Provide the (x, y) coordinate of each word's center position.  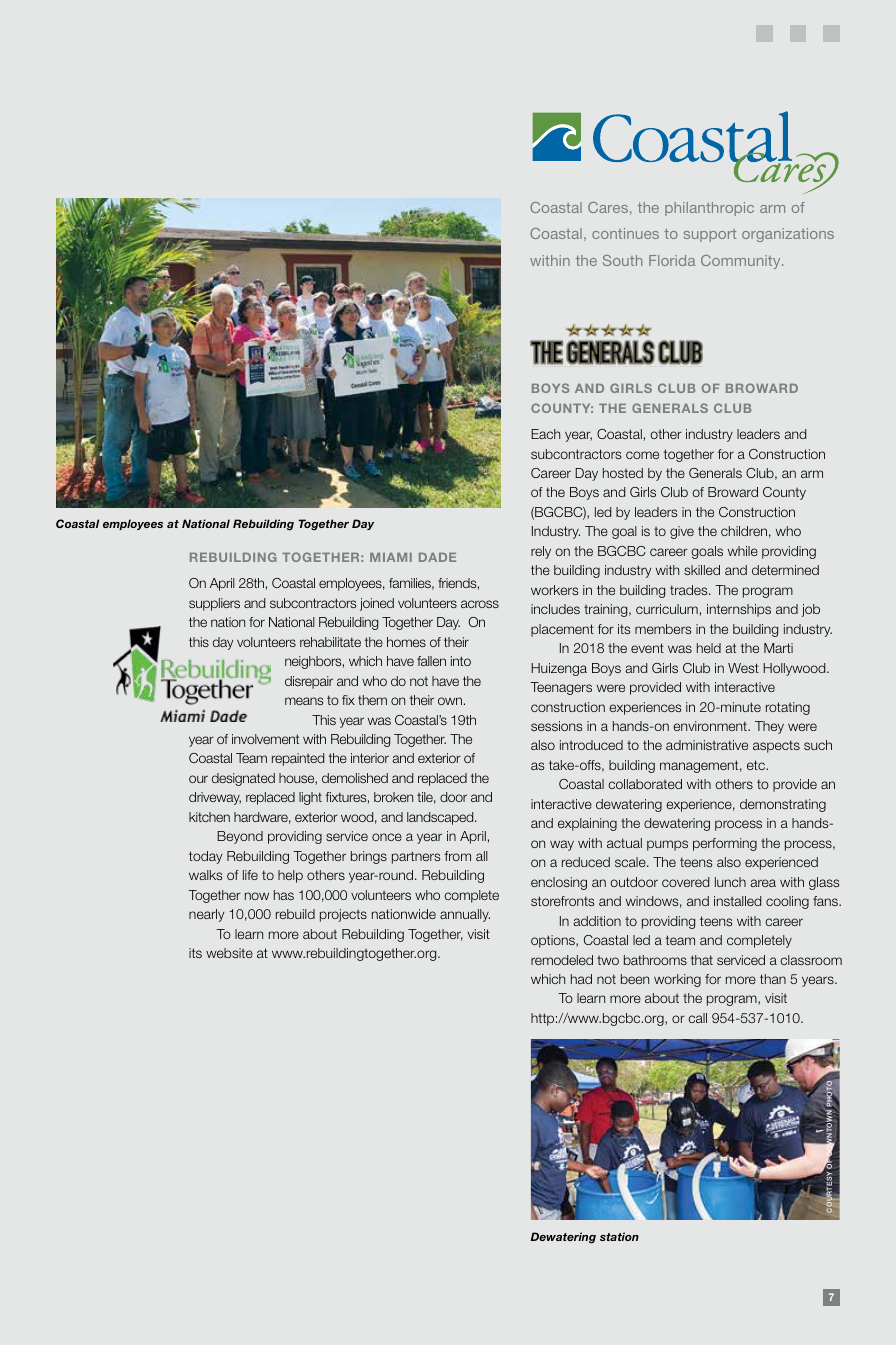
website (229, 953)
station (619, 1236)
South (622, 260)
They (769, 727)
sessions (556, 726)
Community (742, 262)
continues (625, 233)
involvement (265, 739)
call (697, 1018)
